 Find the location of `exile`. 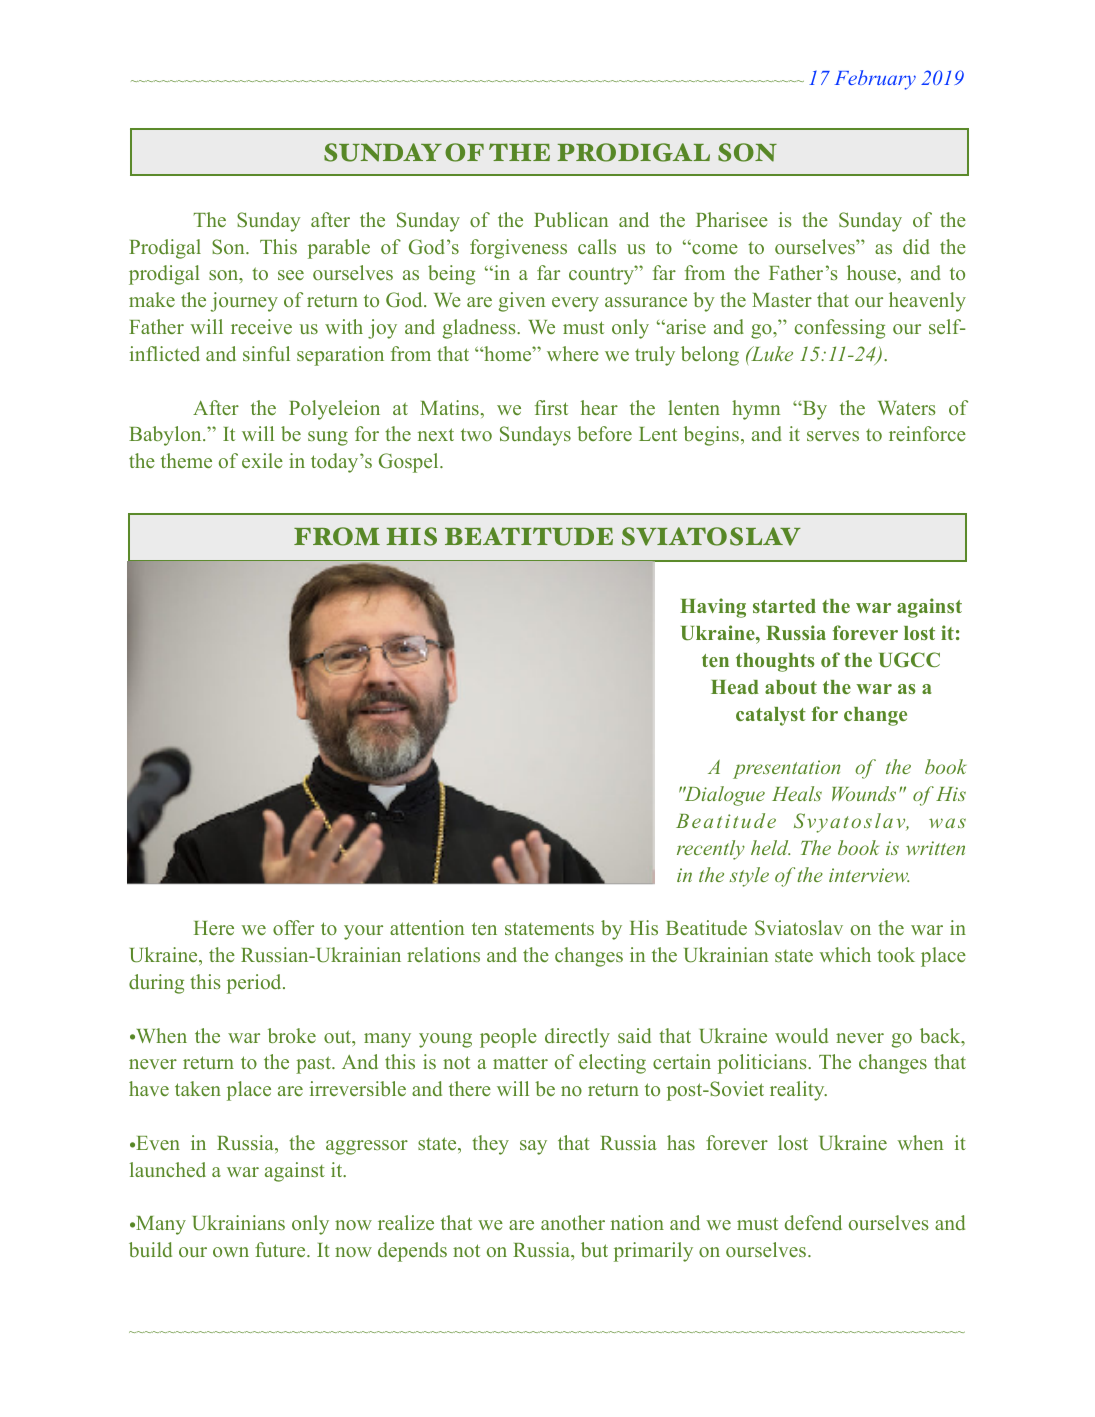

exile is located at coordinates (262, 460).
